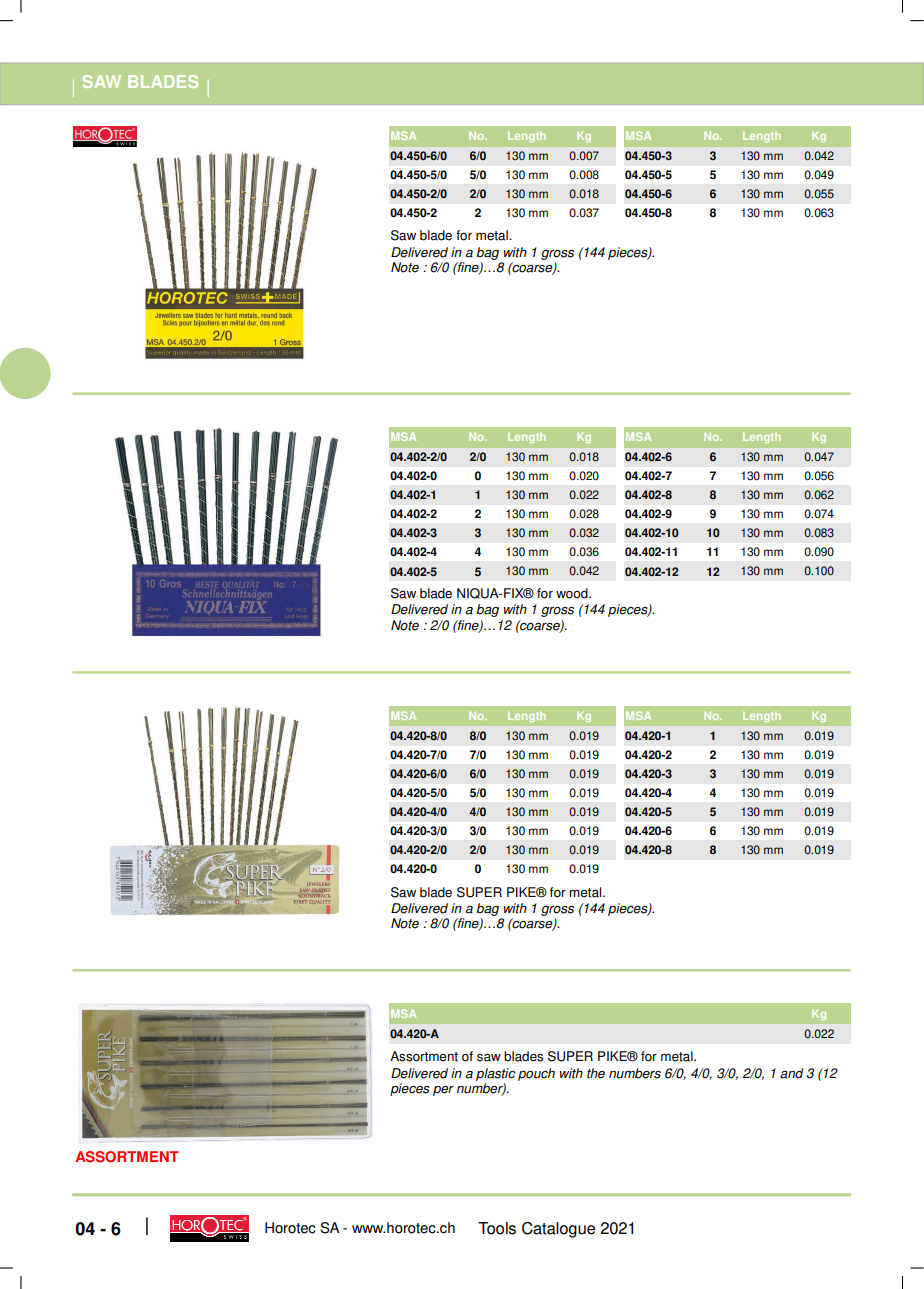  I want to click on Tools, so click(497, 1228).
